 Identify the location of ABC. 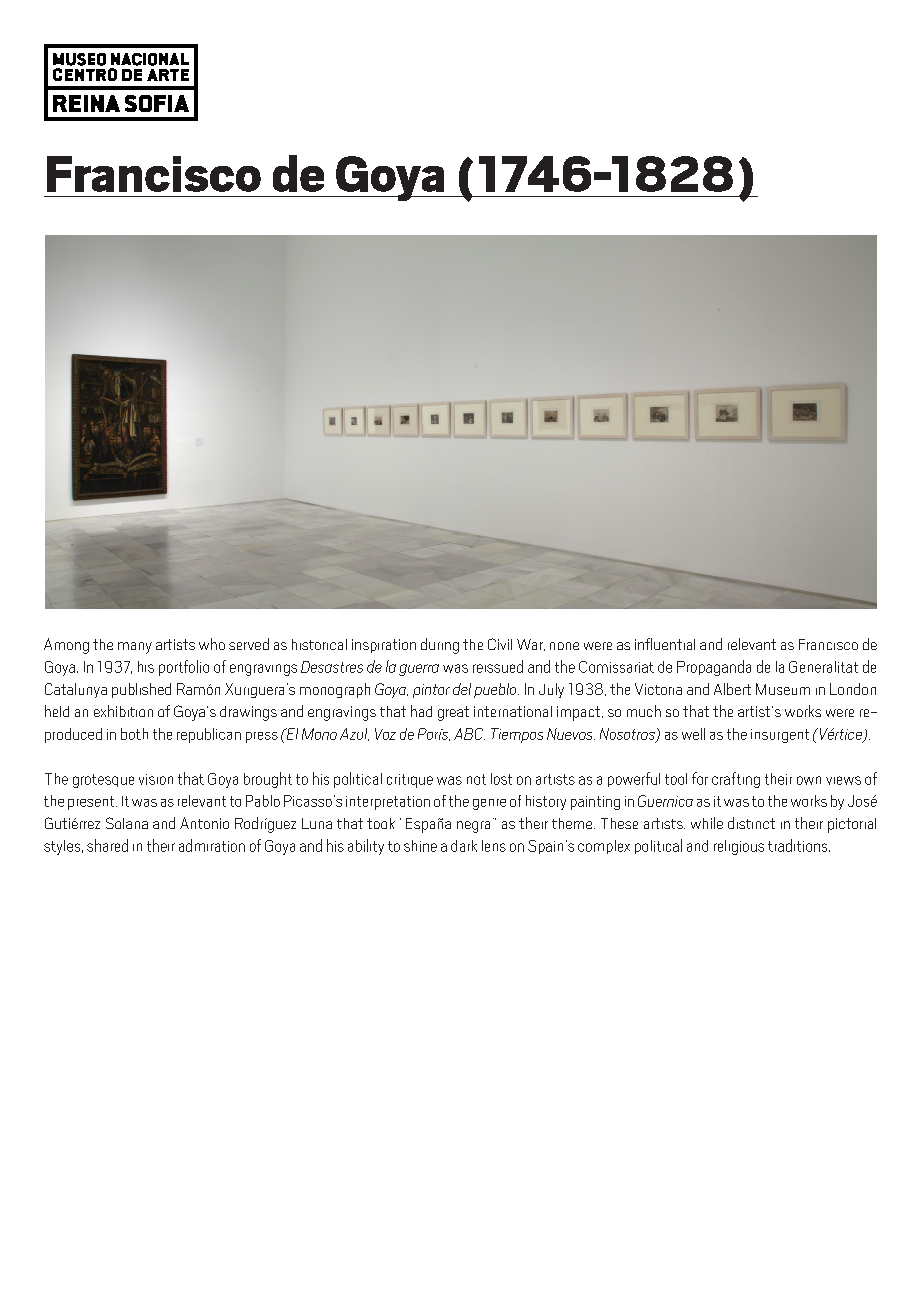
(469, 734).
